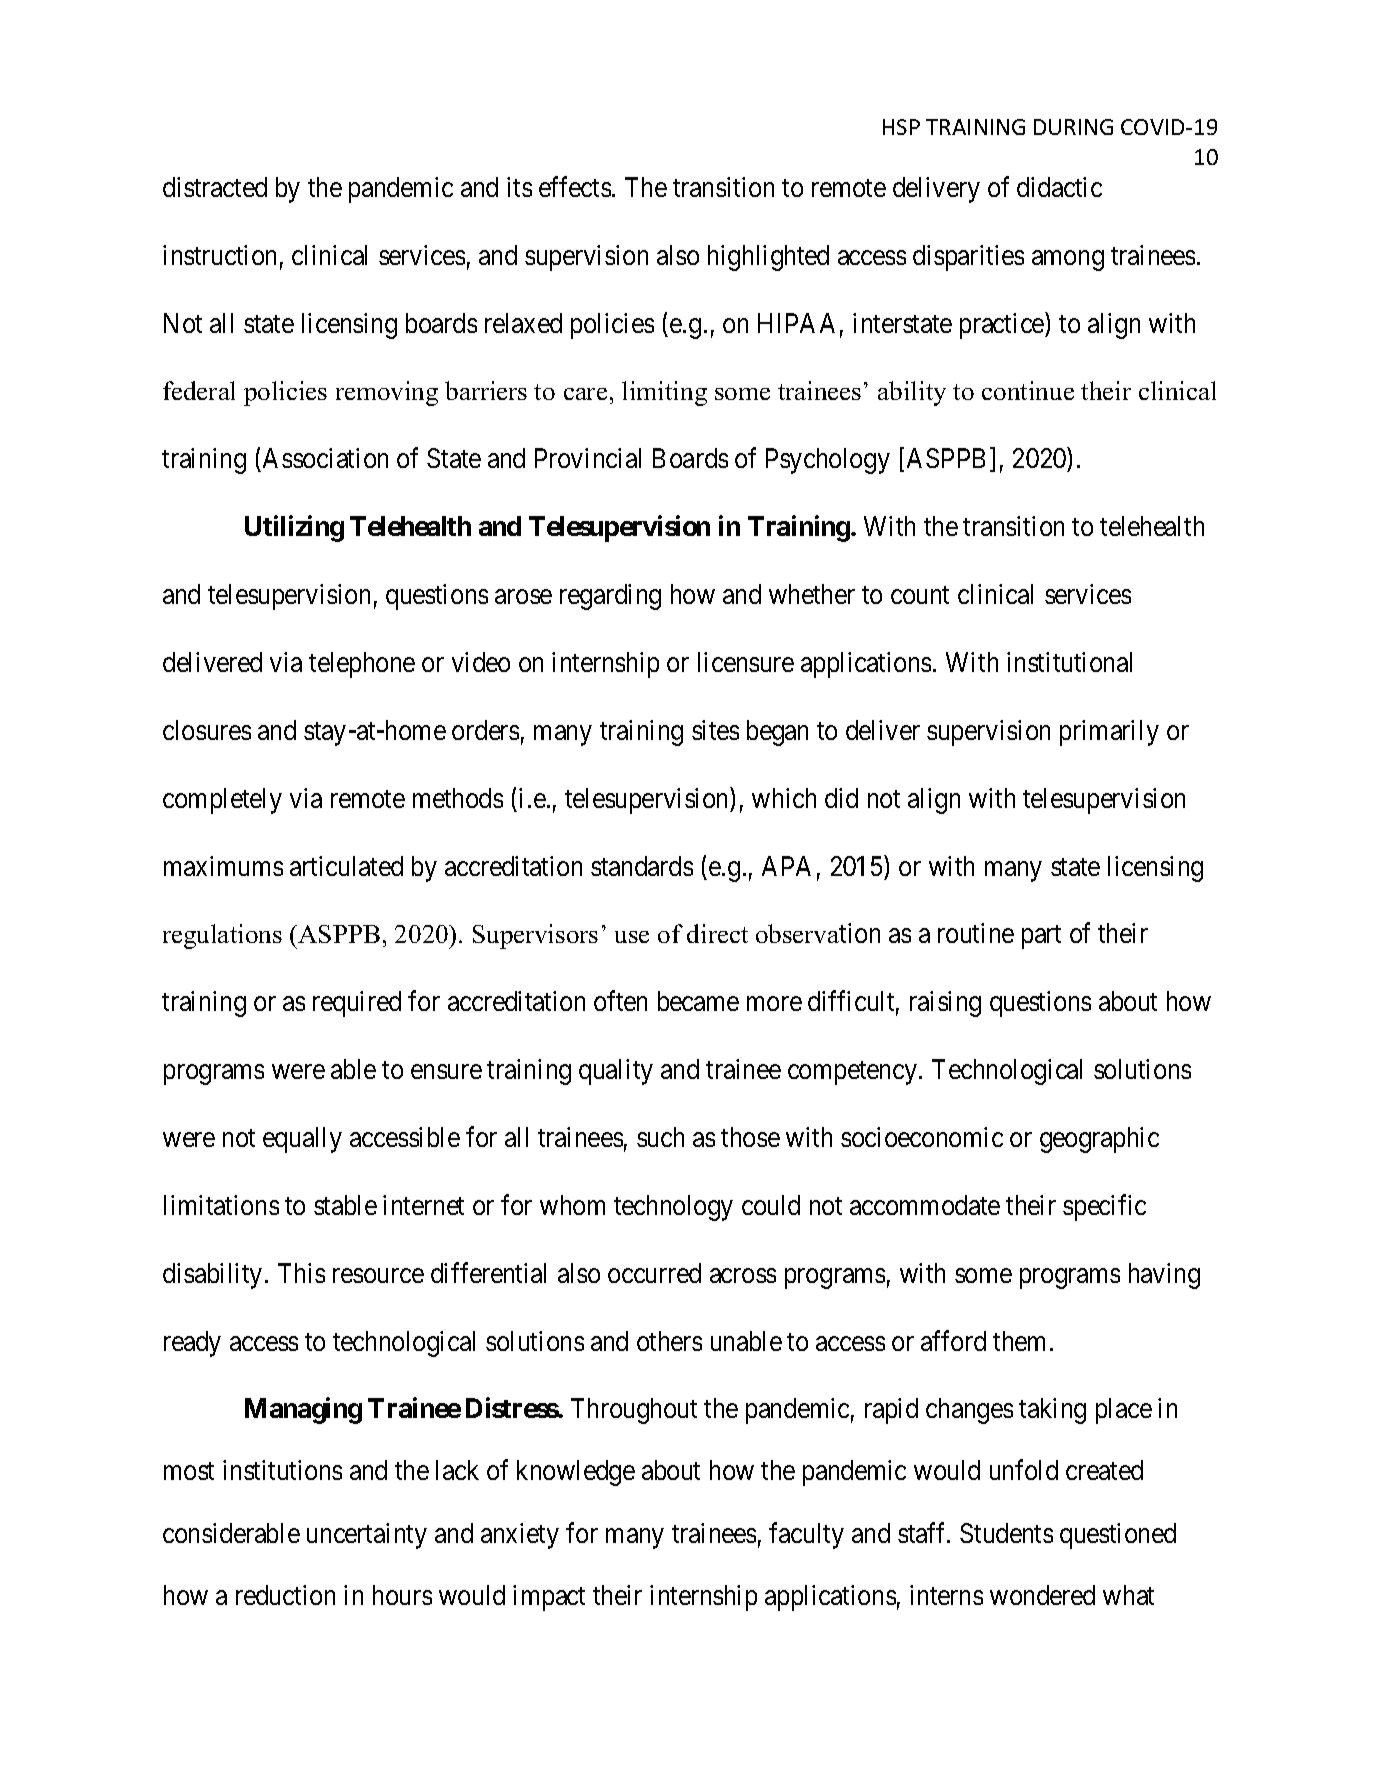 The width and height of the screenshot is (1381, 1787). Describe the element at coordinates (285, 1595) in the screenshot. I see `reduction` at that location.
